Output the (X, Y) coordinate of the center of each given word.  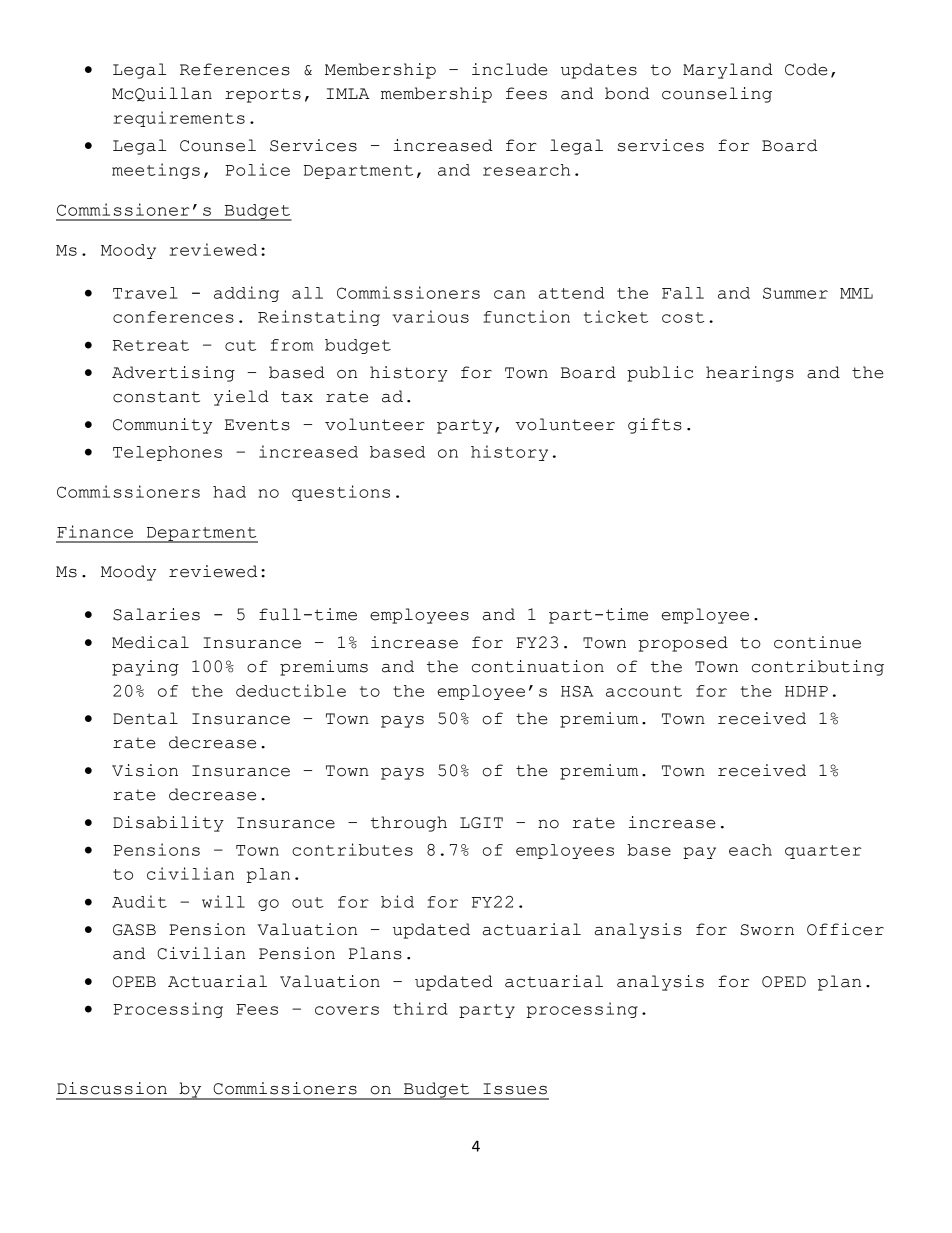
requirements (179, 119)
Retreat (151, 345)
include (510, 69)
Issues (515, 1089)
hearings (750, 374)
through (409, 824)
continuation (538, 666)
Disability (168, 824)
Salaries (156, 614)
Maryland (728, 71)
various (430, 316)
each (750, 850)
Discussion (112, 1088)
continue (817, 642)
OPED (784, 982)
